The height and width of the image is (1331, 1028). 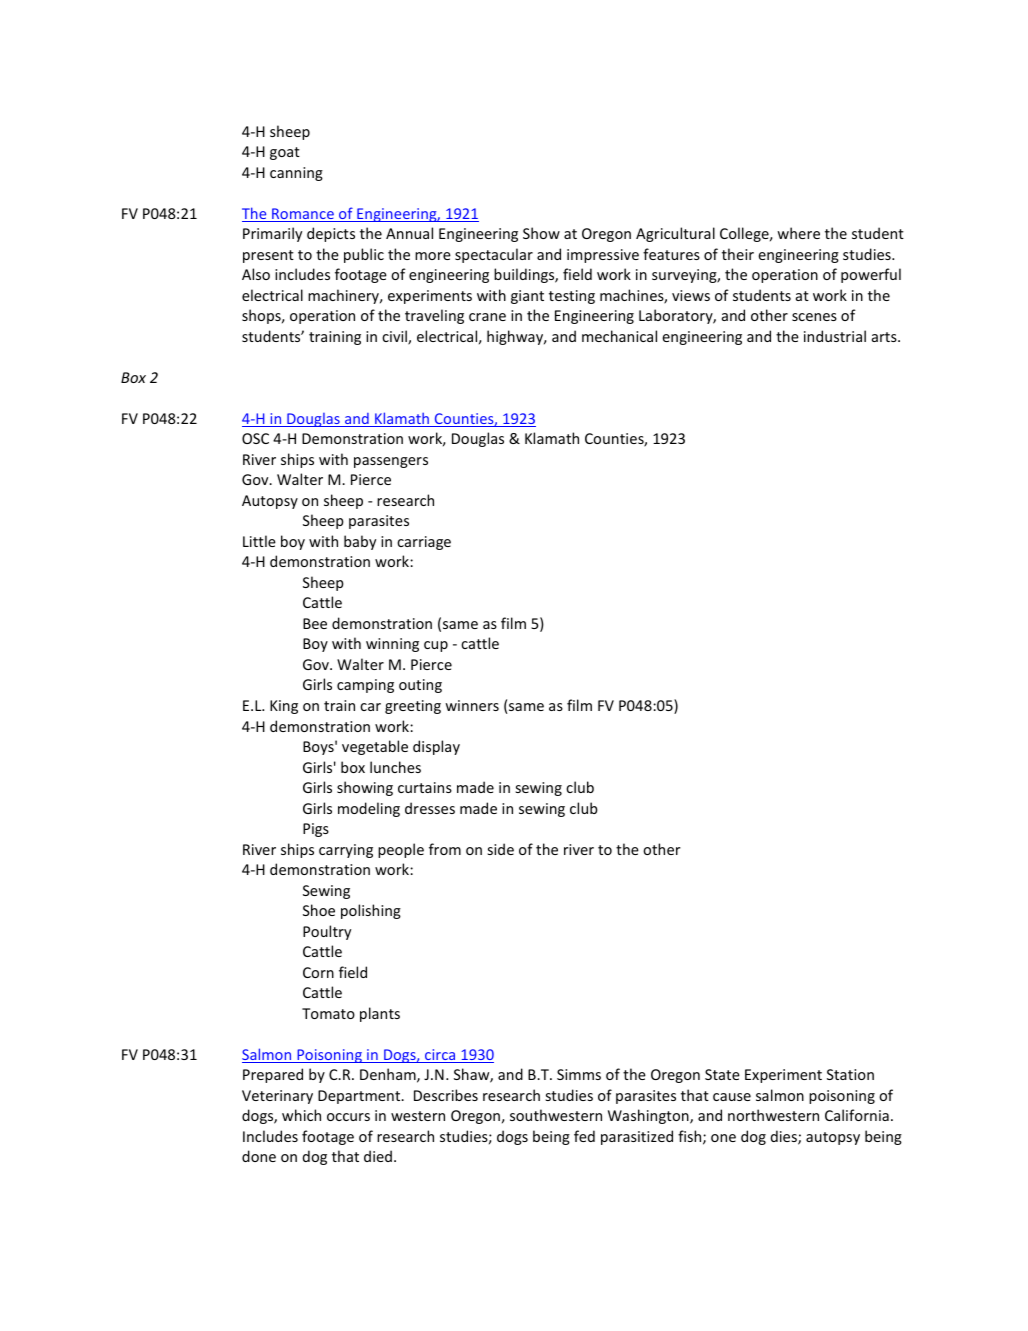 I want to click on cup, so click(x=436, y=646).
